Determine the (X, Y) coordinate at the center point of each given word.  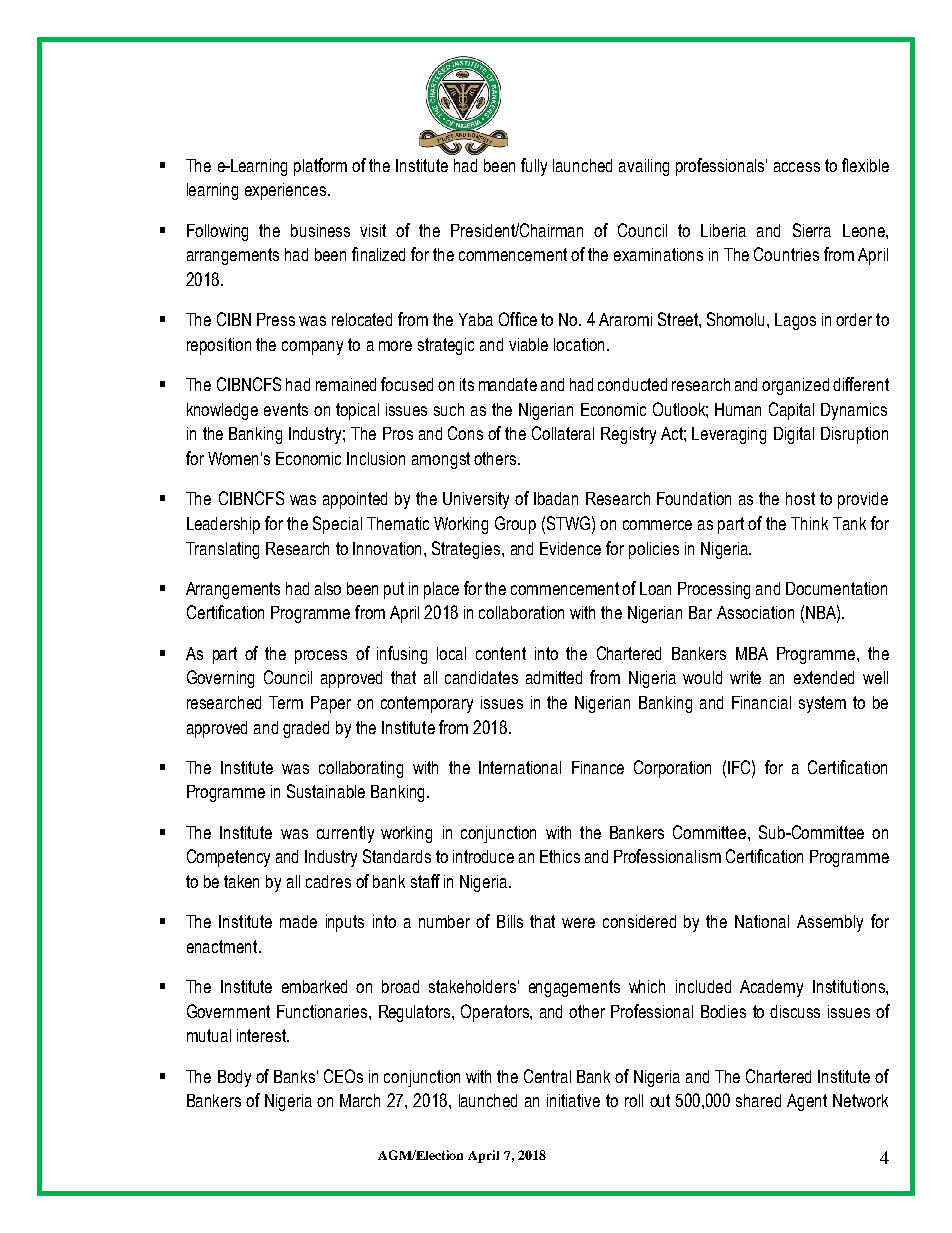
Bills (510, 921)
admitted (554, 677)
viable (528, 344)
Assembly (830, 923)
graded (306, 729)
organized (795, 386)
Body (234, 1078)
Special (337, 525)
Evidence (570, 548)
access (797, 167)
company (312, 348)
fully (534, 167)
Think (809, 523)
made (298, 921)
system (822, 704)
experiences (287, 191)
